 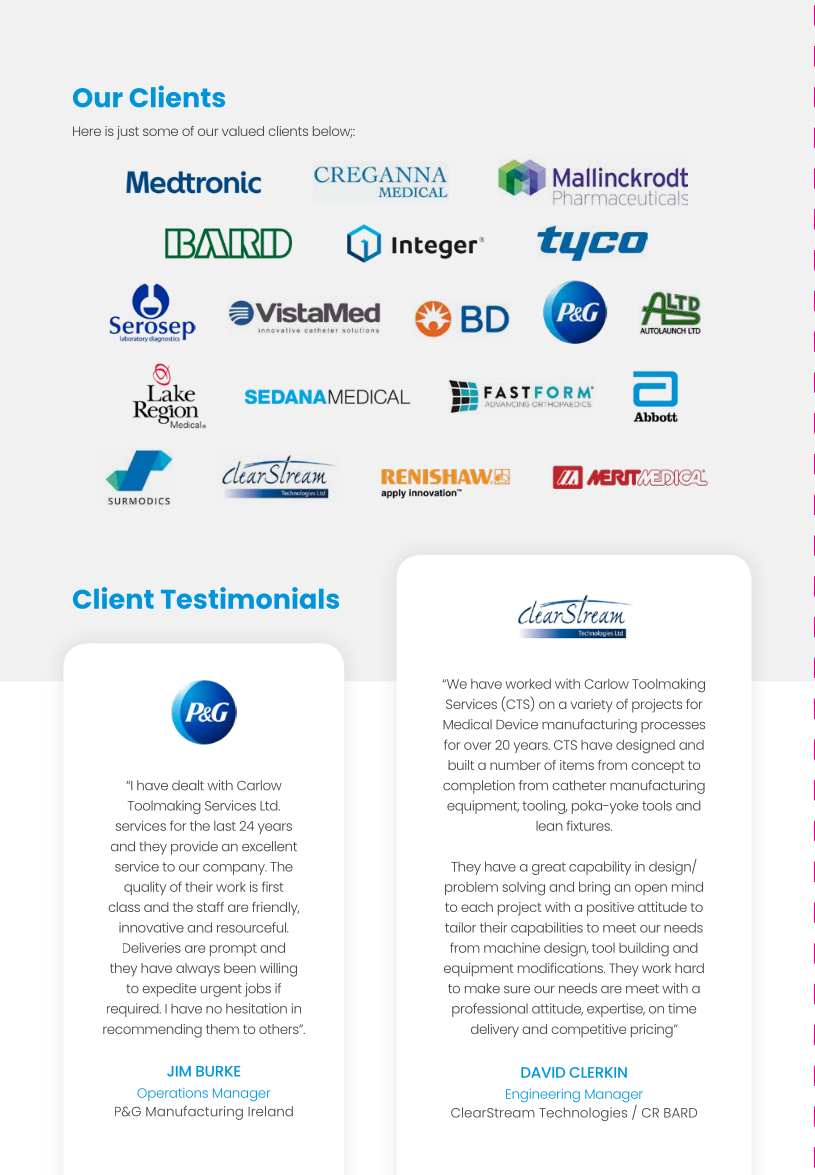 What do you see at coordinates (461, 765) in the image?
I see `built` at bounding box center [461, 765].
